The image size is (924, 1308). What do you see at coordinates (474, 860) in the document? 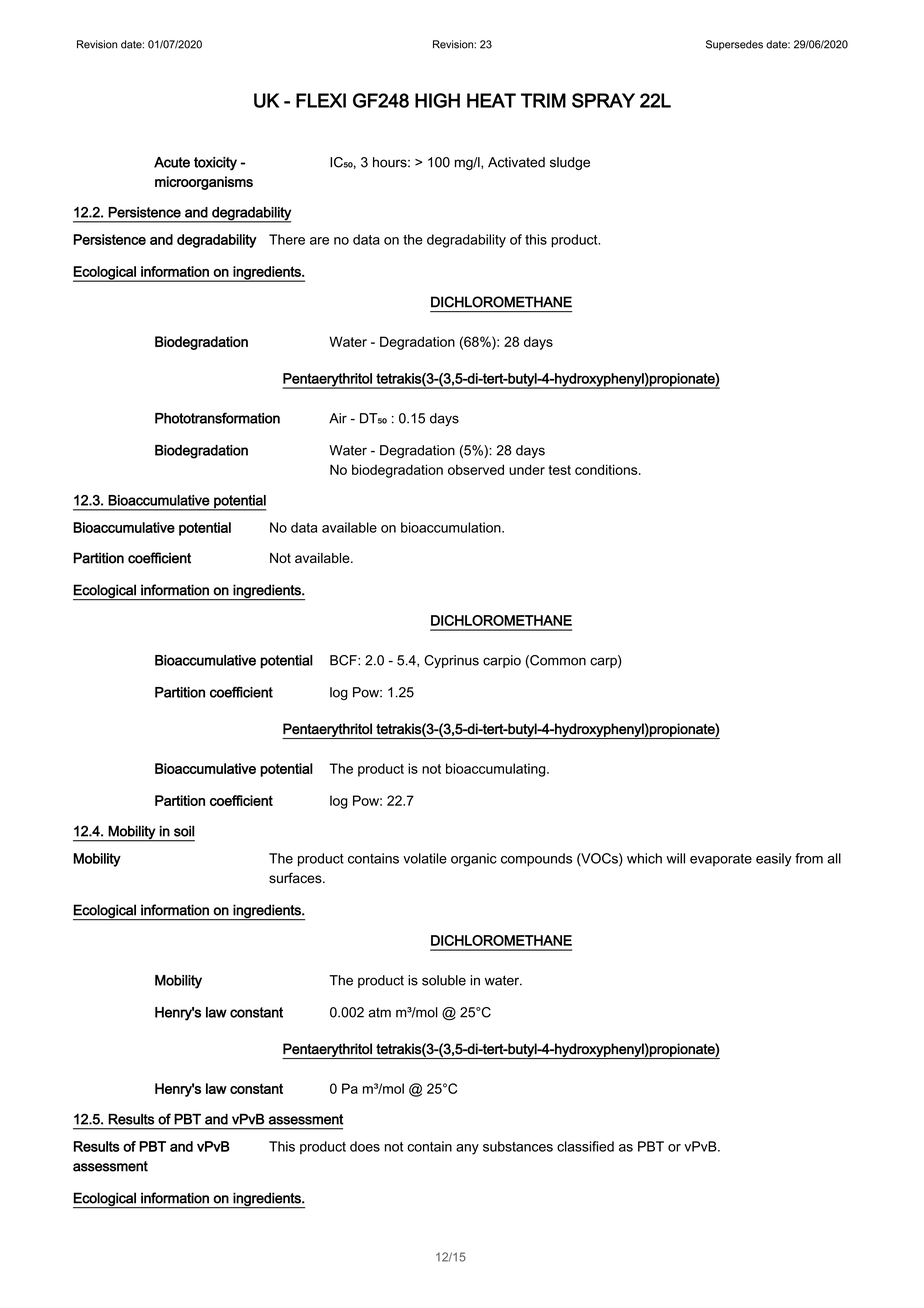
I see `organic` at bounding box center [474, 860].
